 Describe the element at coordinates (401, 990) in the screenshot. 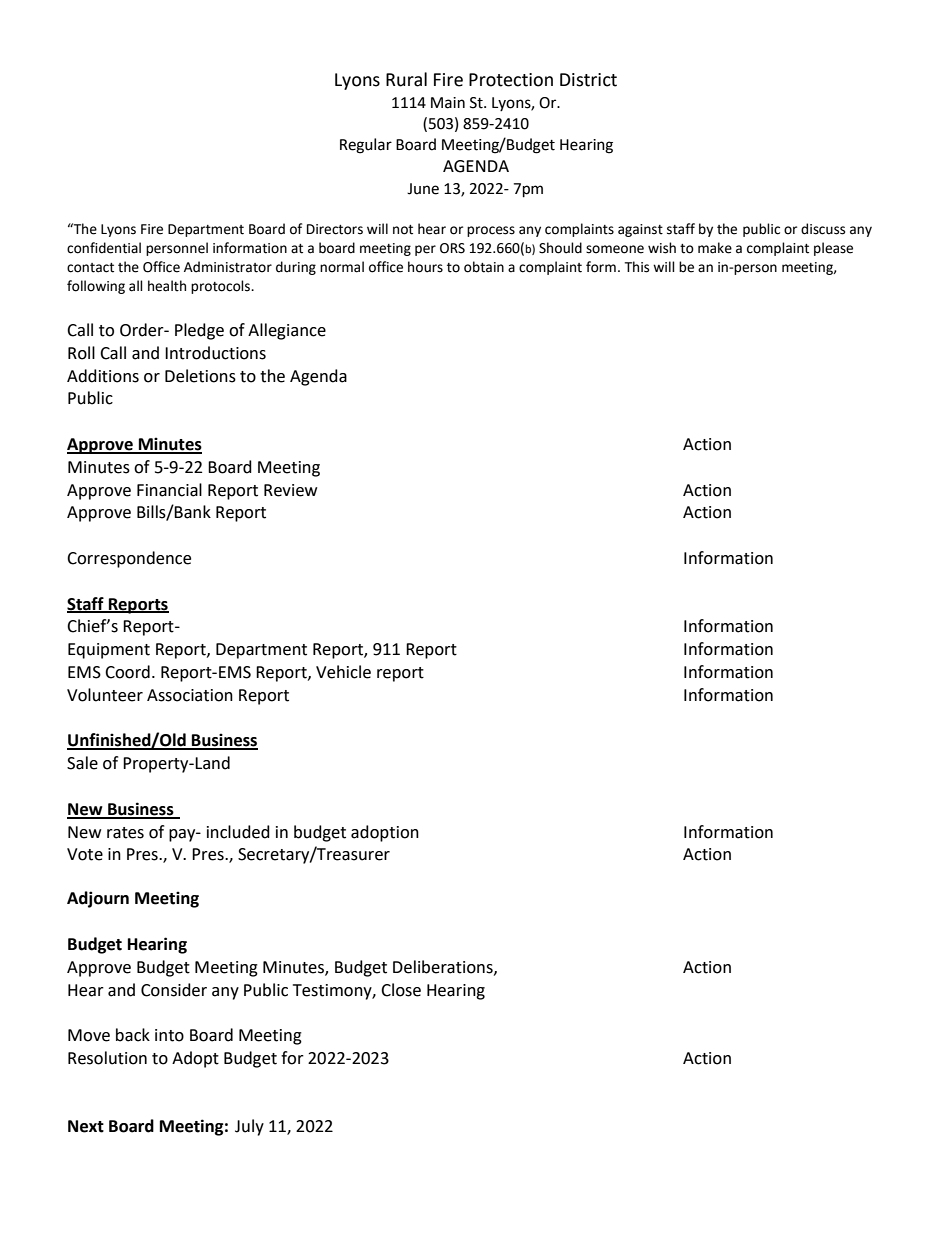

I see `Close` at that location.
